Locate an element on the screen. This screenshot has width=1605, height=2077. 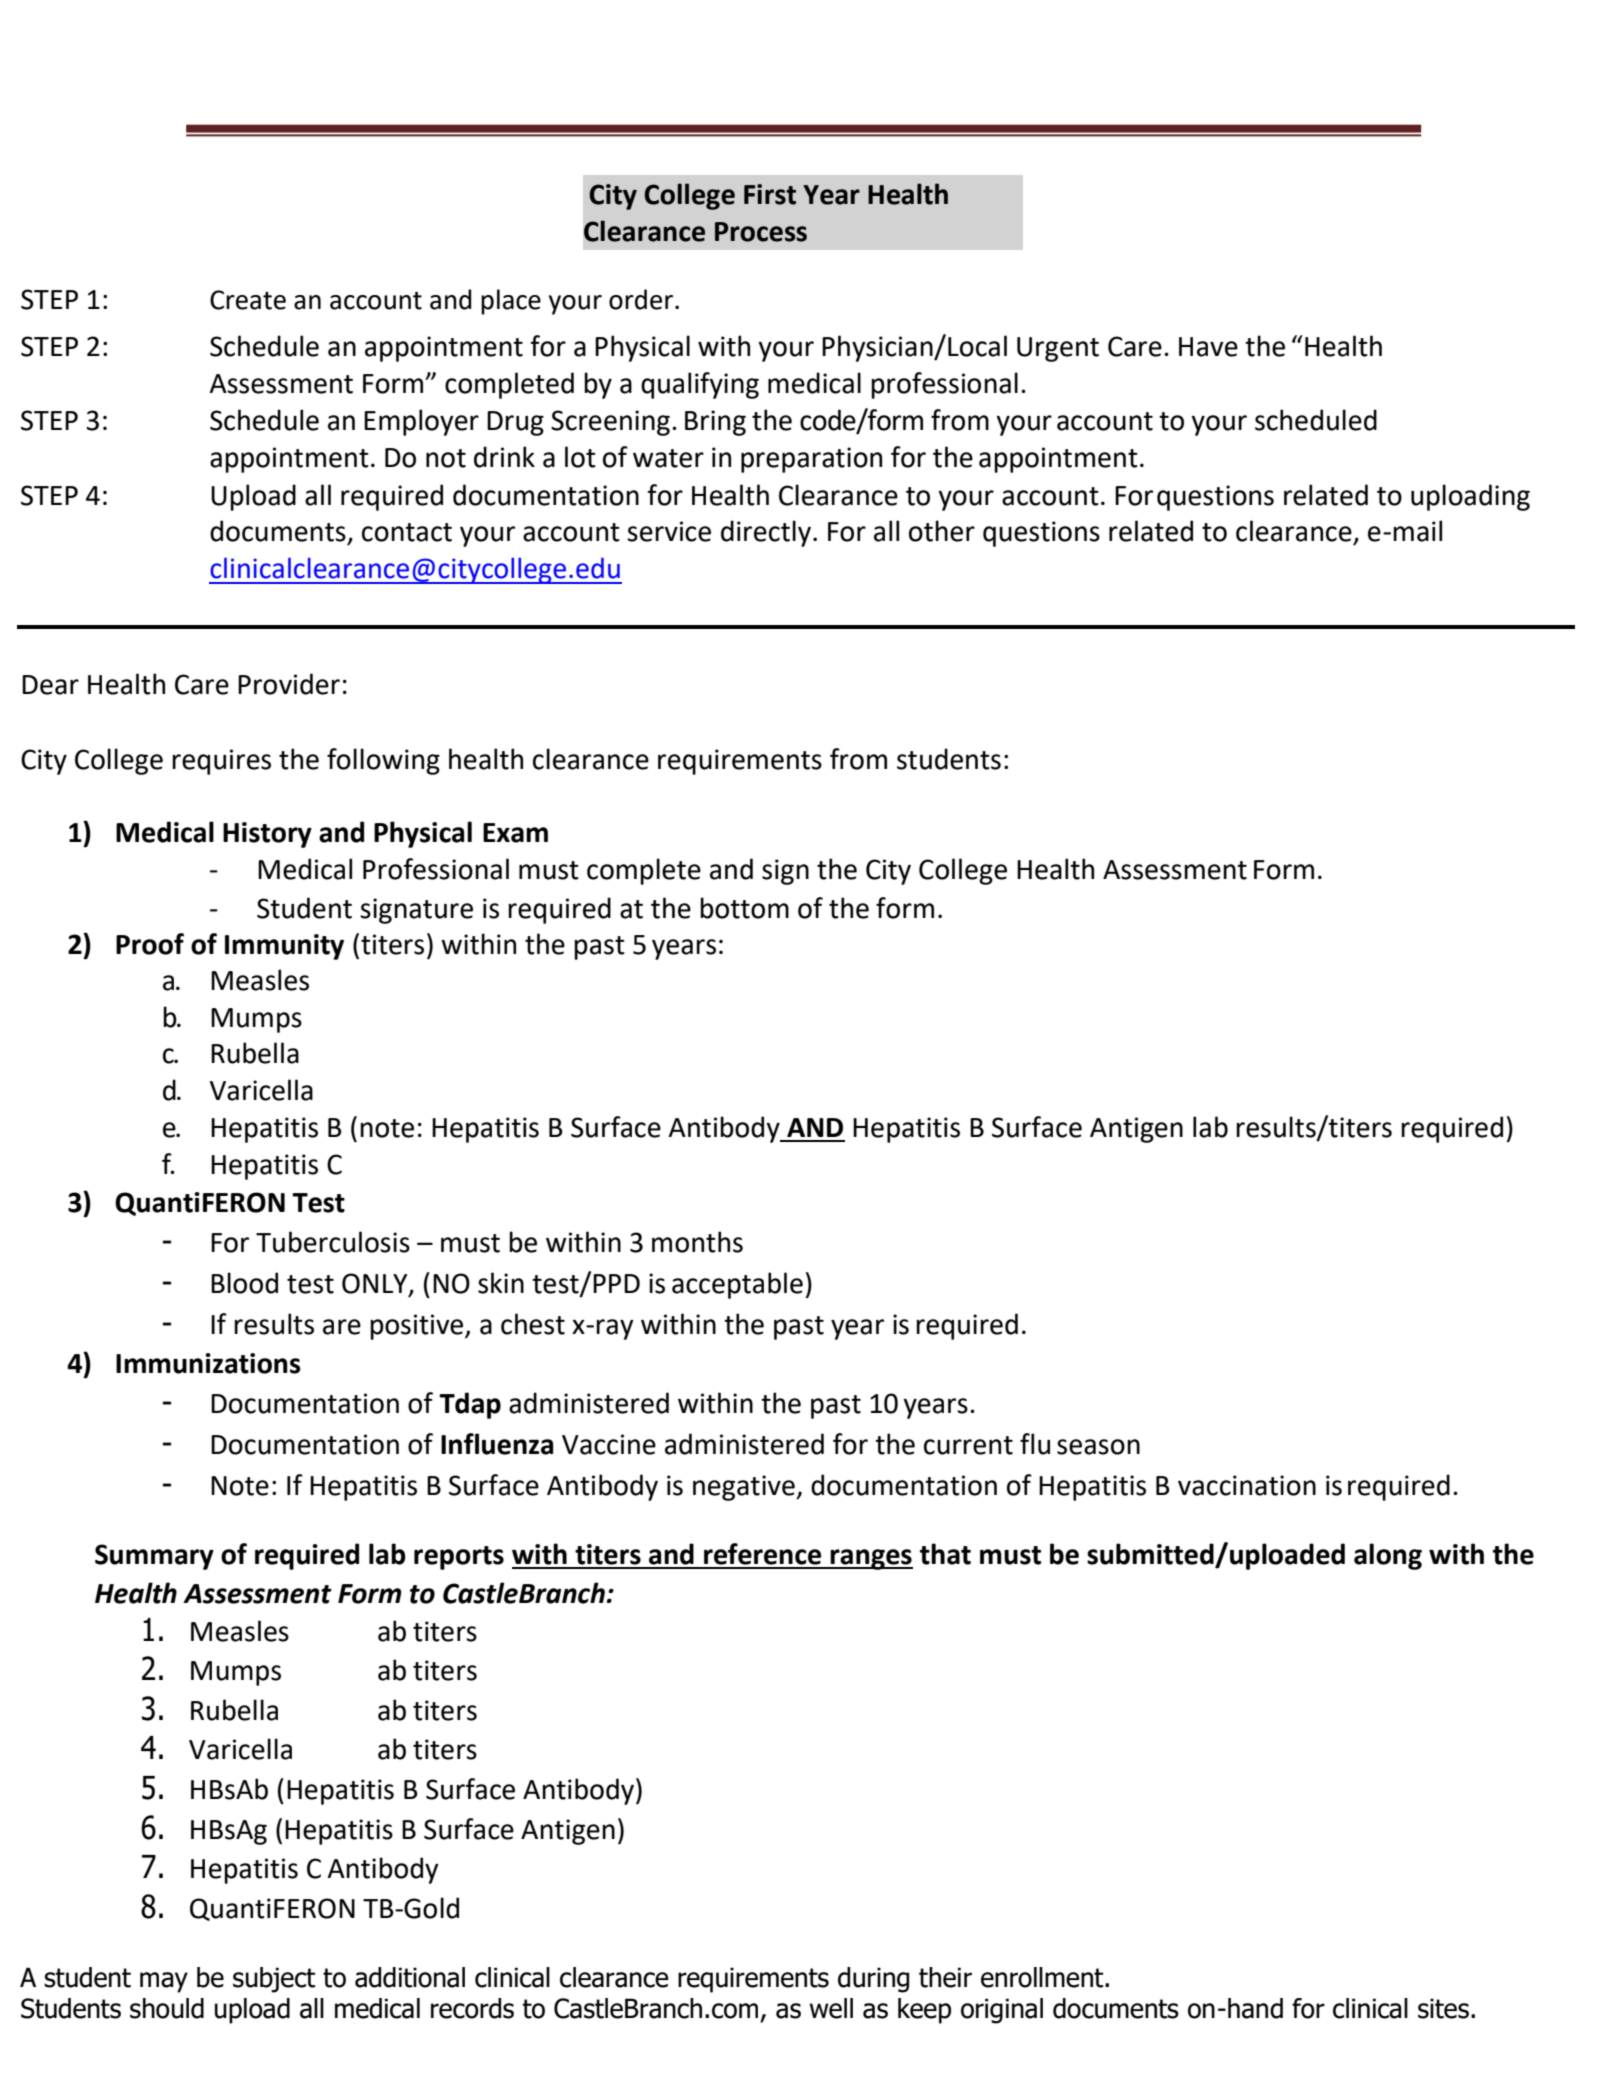
vaccination is located at coordinates (1247, 1485).
